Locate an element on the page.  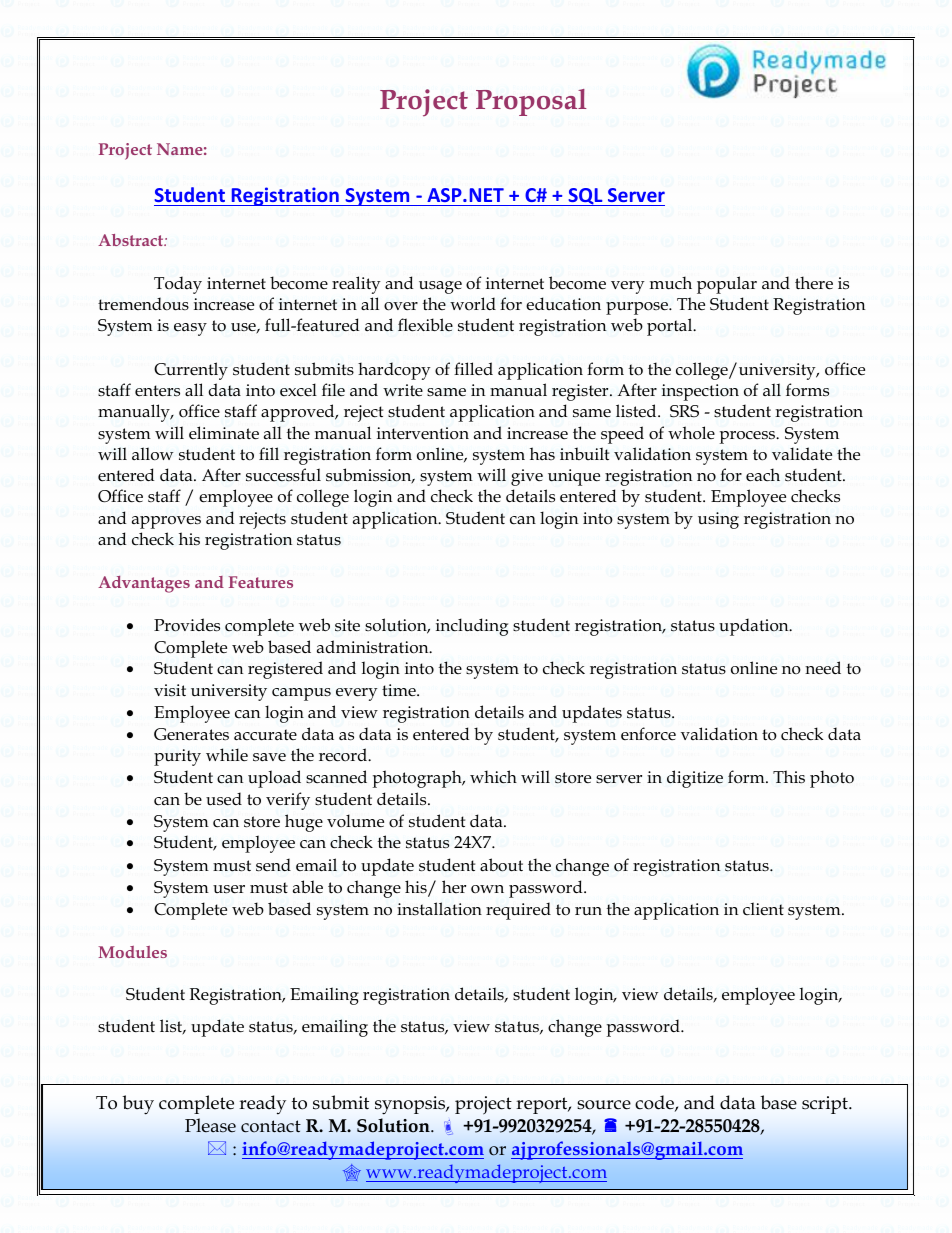
Please is located at coordinates (210, 1125).
